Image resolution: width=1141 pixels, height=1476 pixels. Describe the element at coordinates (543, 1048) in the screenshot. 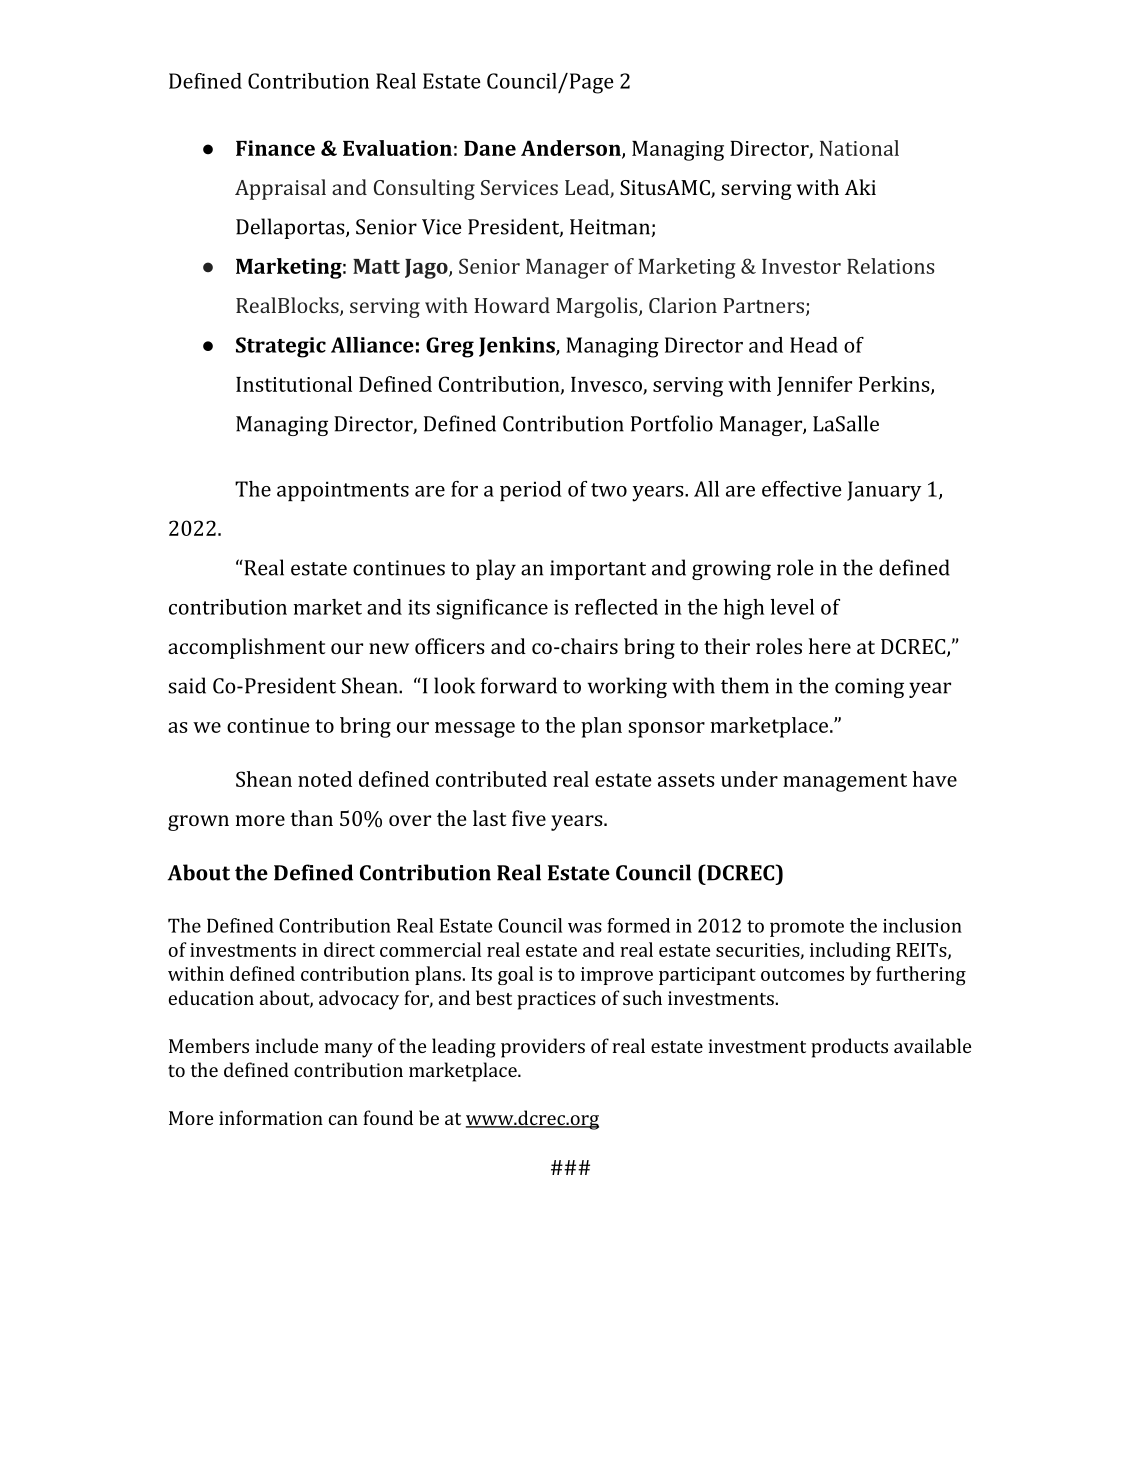

I see `providers` at that location.
